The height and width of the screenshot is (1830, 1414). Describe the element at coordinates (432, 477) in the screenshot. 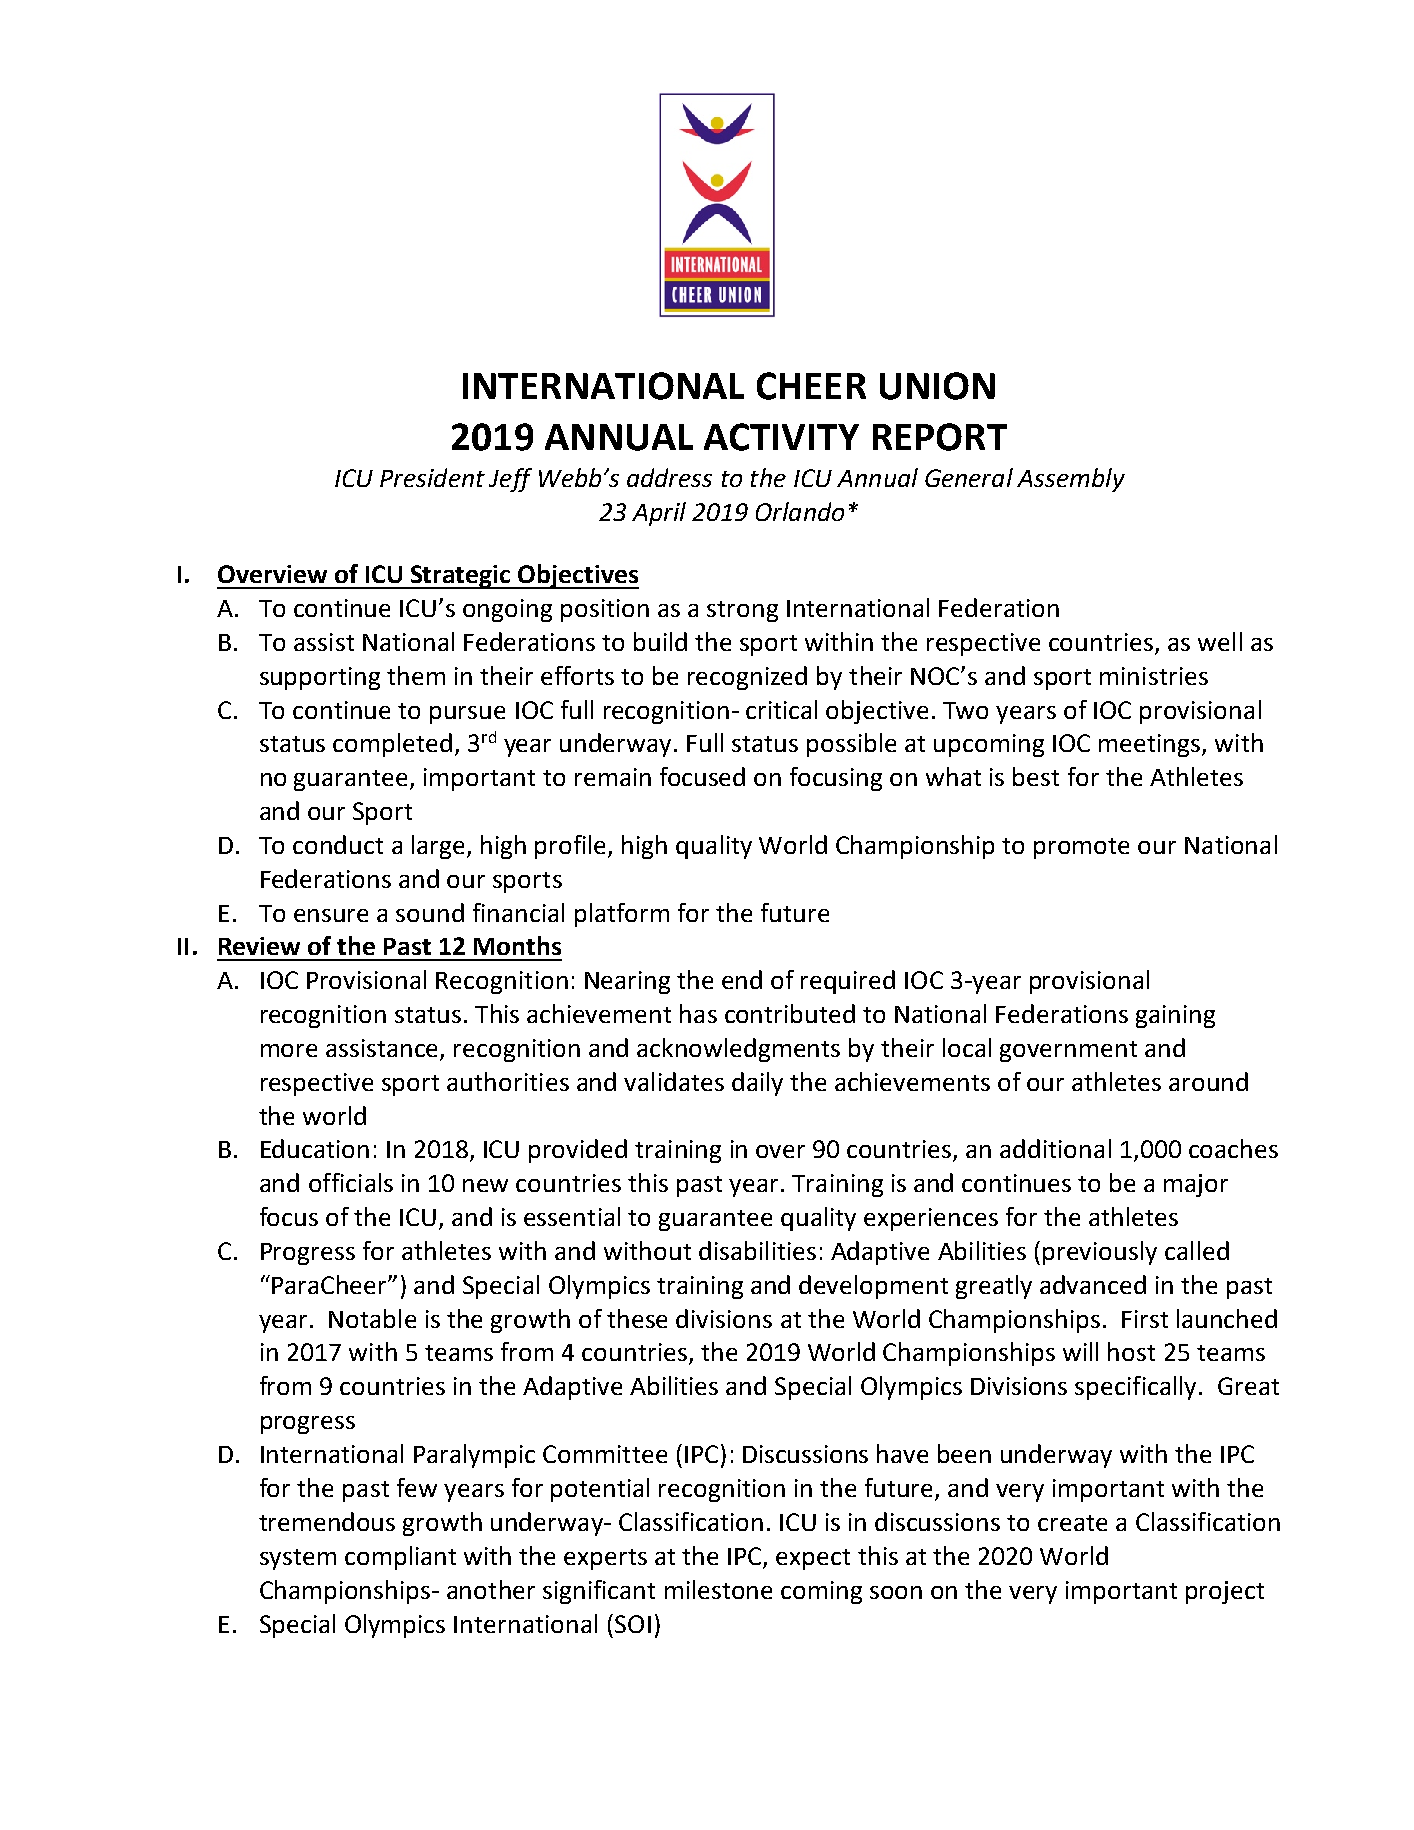

I see `President` at that location.
